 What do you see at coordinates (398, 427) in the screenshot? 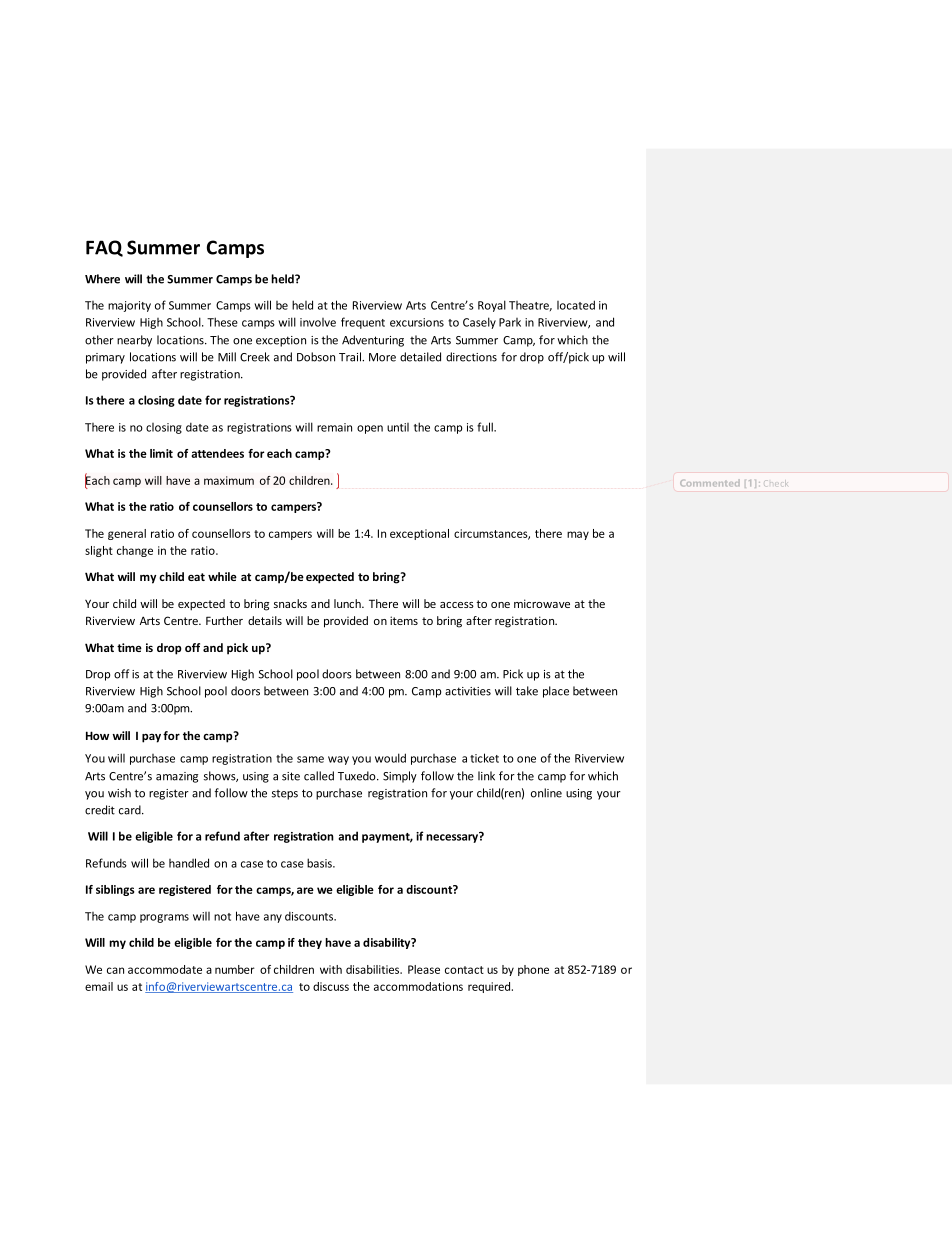
I see `until` at bounding box center [398, 427].
